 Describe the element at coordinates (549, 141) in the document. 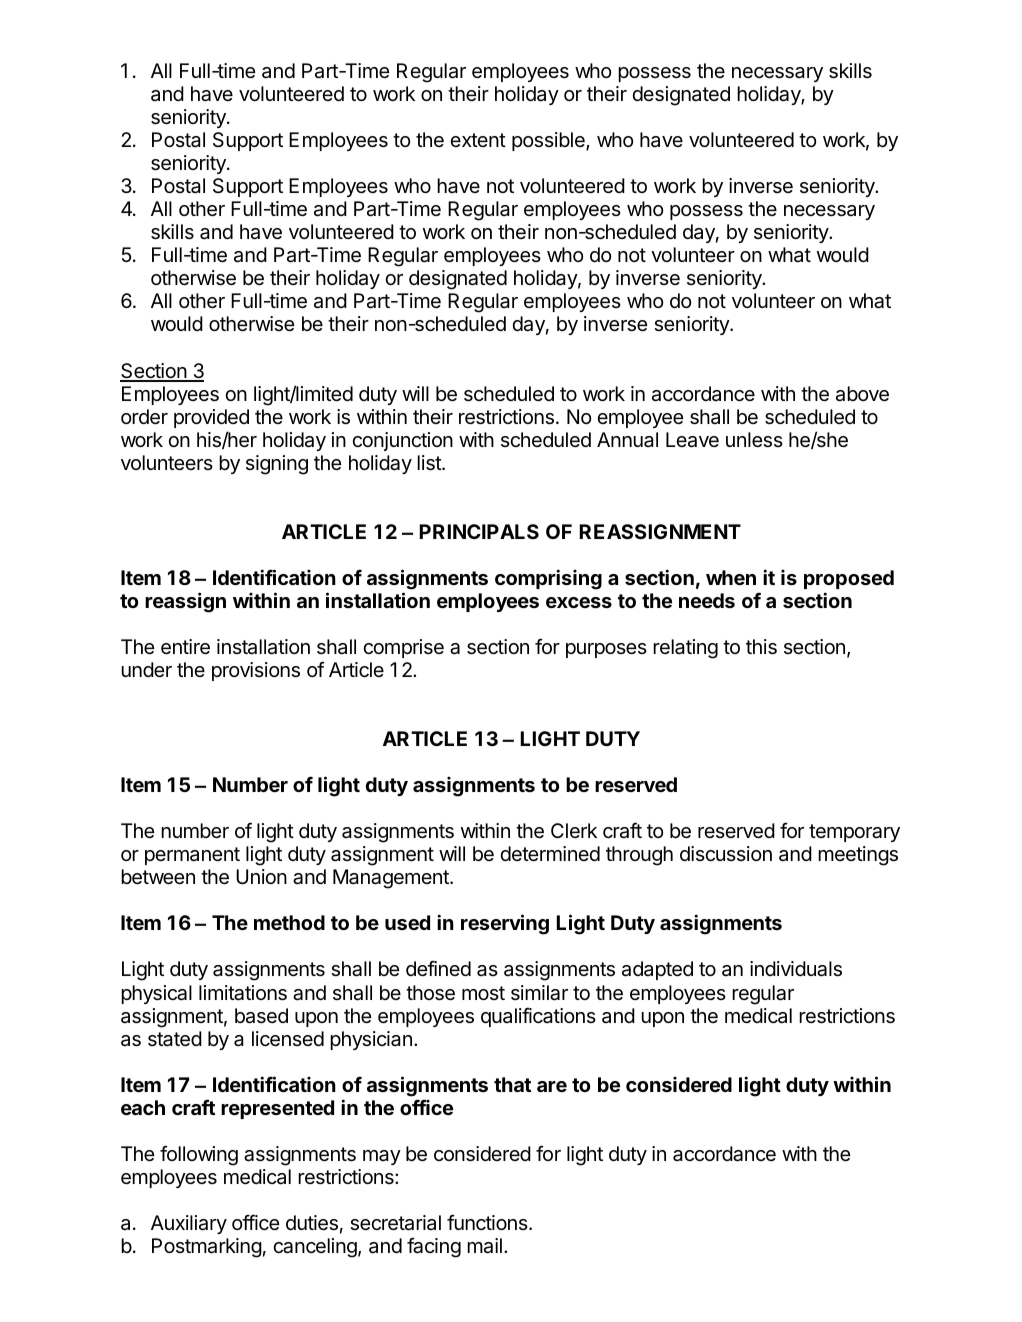

I see `possible` at that location.
